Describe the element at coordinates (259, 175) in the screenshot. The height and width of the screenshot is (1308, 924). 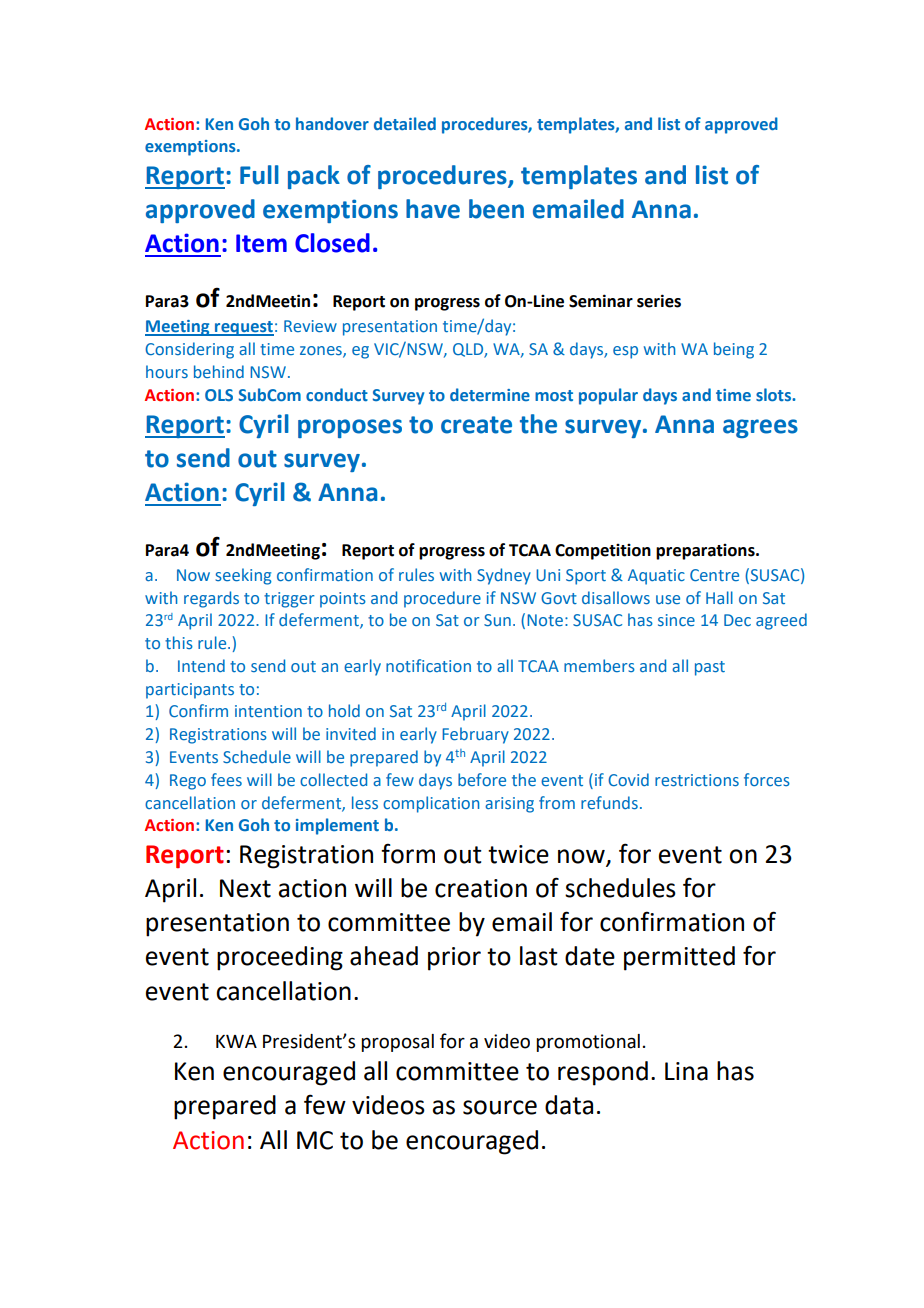
I see `Full` at that location.
